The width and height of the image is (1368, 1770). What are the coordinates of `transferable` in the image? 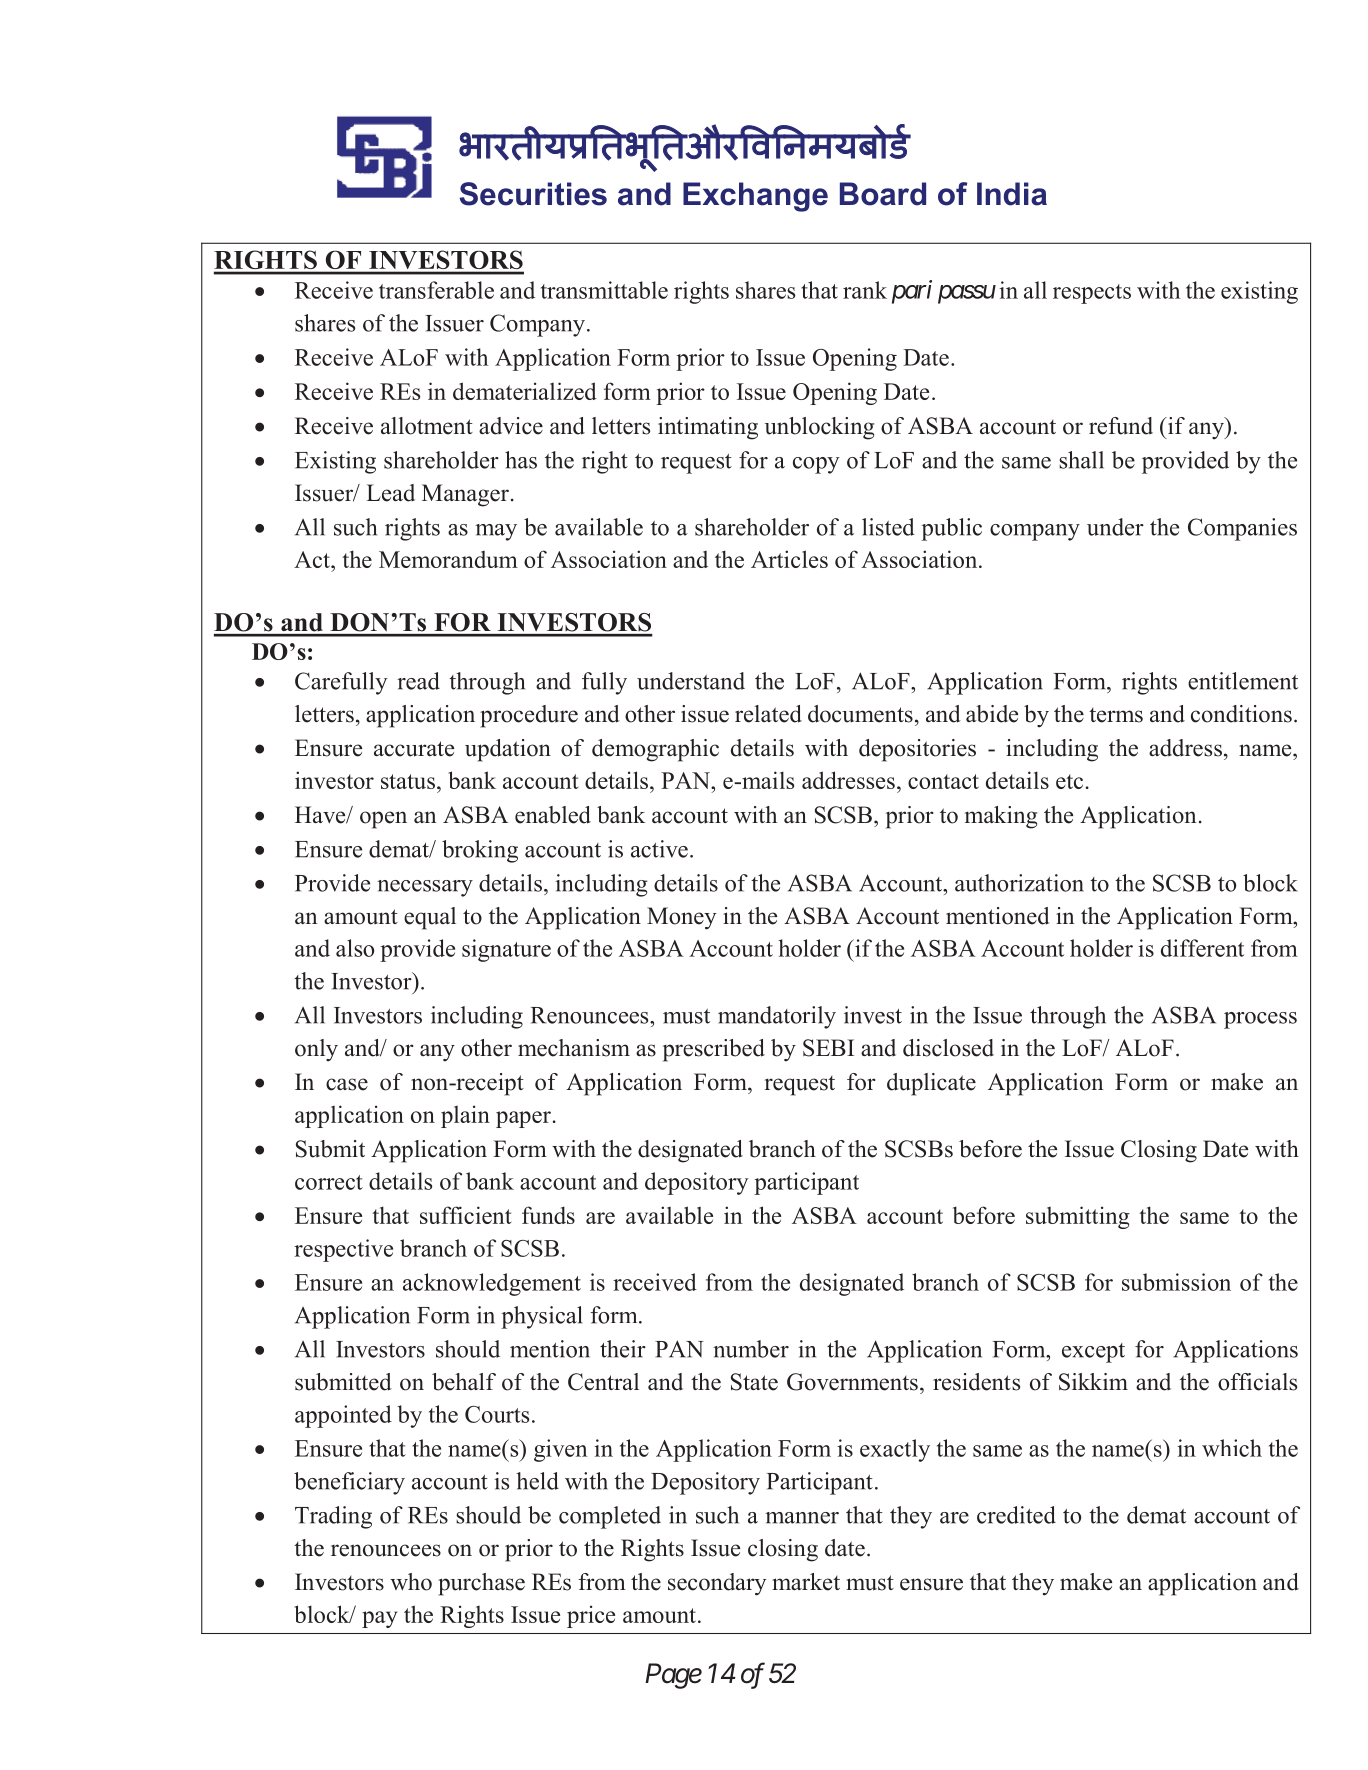 It's located at (436, 290).
